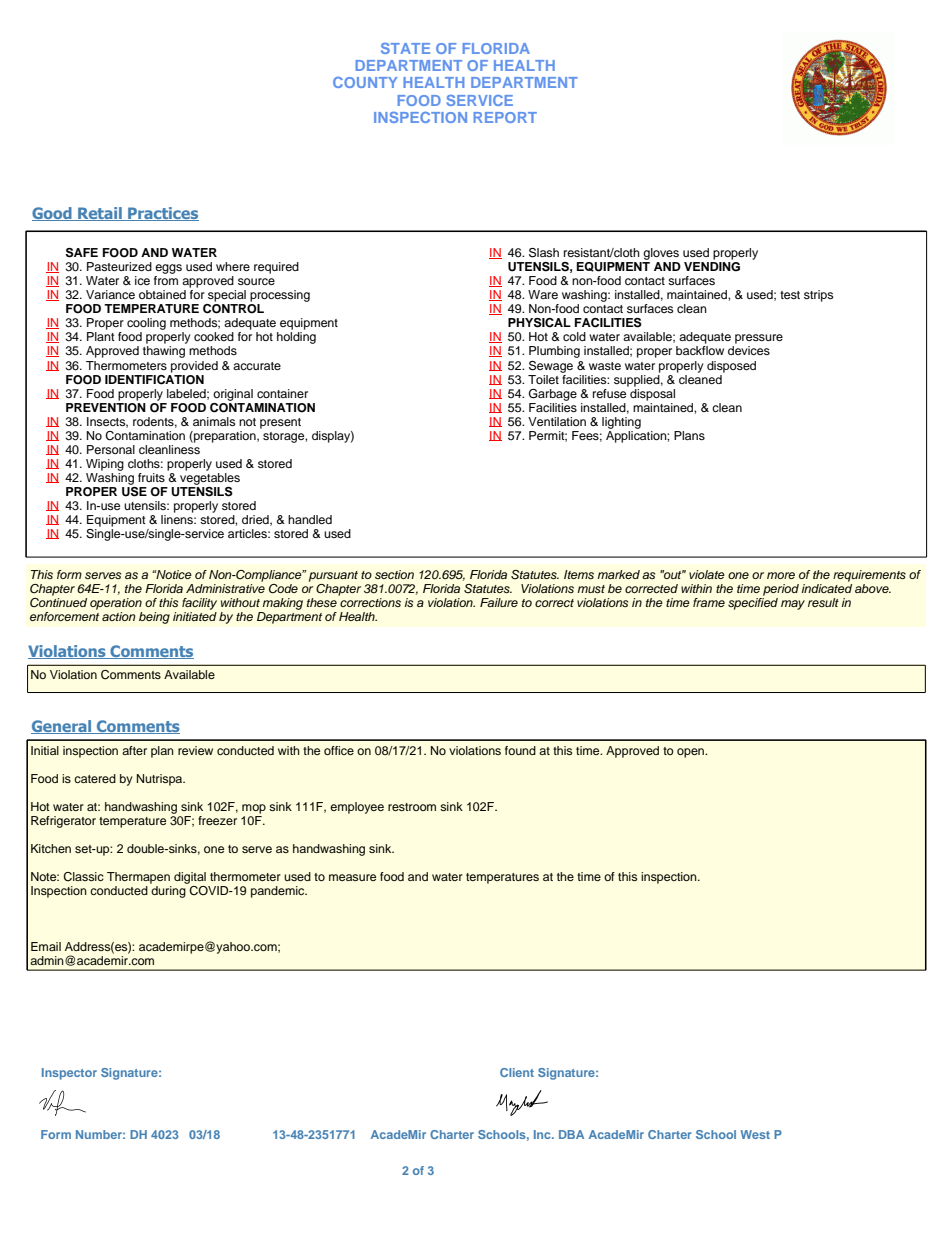 This screenshot has width=952, height=1233. Describe the element at coordinates (69, 1074) in the screenshot. I see `Inspector` at that location.
